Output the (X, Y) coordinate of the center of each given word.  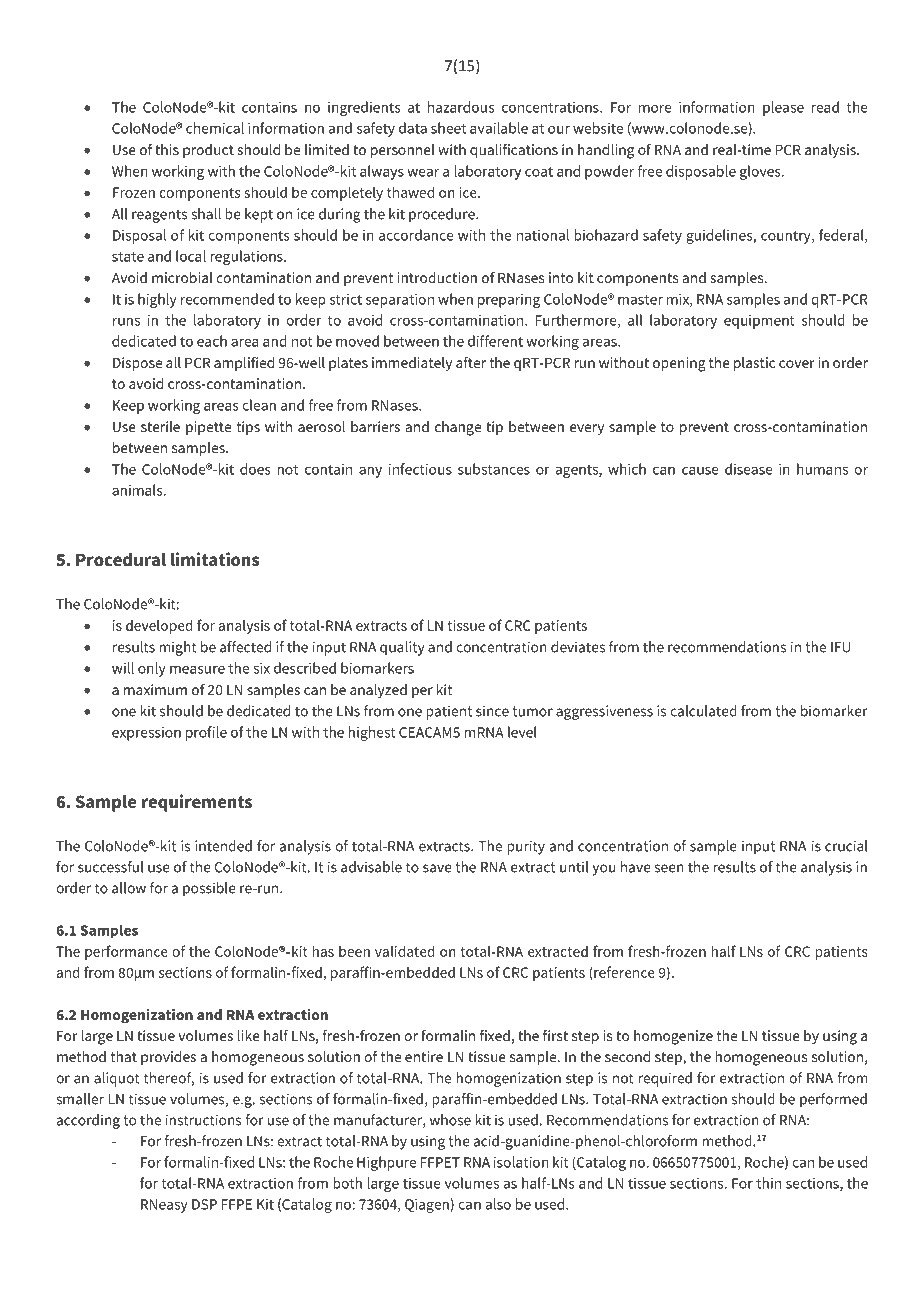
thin (768, 1183)
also (498, 1204)
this (167, 149)
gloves (761, 172)
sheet (448, 128)
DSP (204, 1204)
